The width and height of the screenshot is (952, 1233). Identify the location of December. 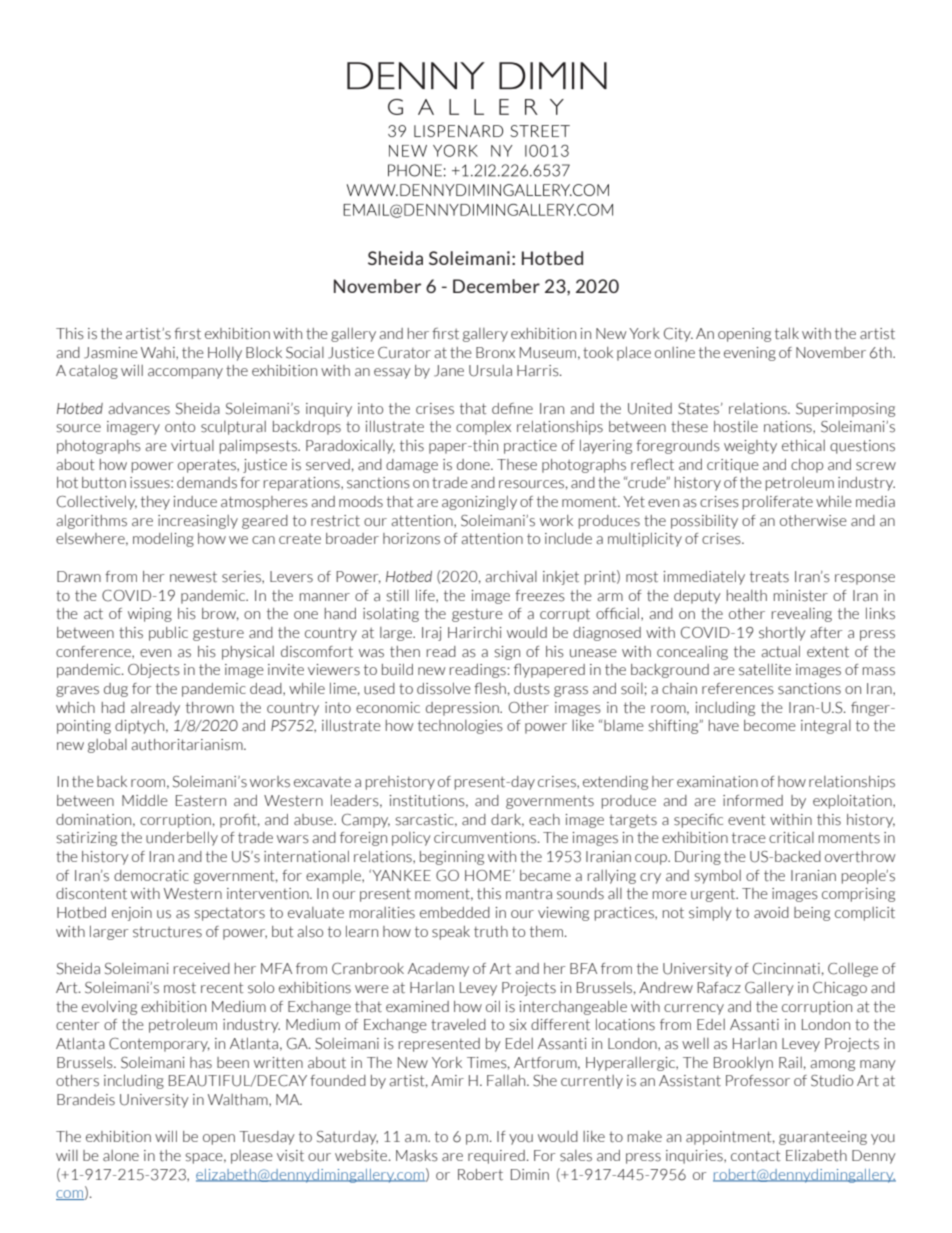
(496, 286).
